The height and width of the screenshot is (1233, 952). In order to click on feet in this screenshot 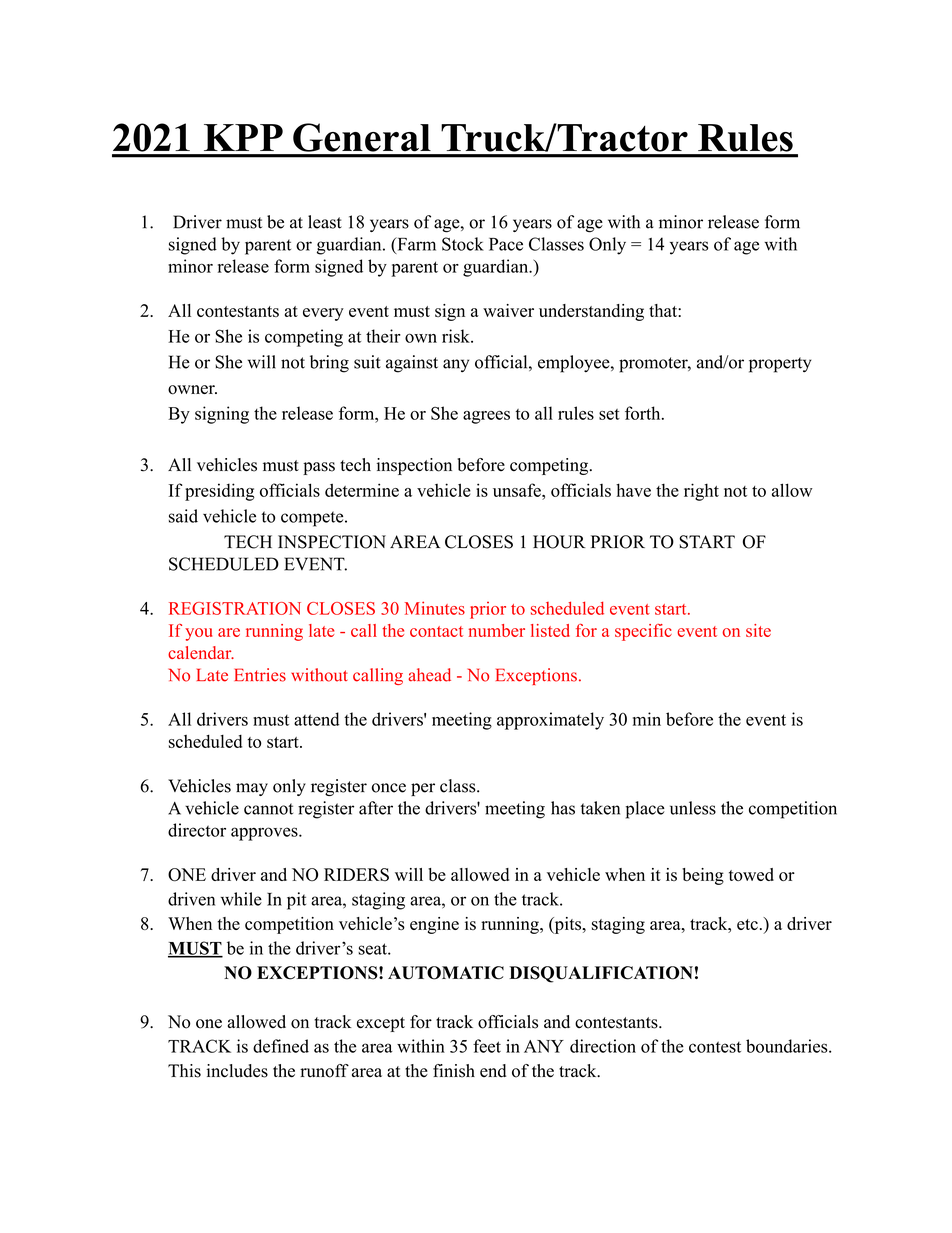, I will do `click(487, 1046)`.
